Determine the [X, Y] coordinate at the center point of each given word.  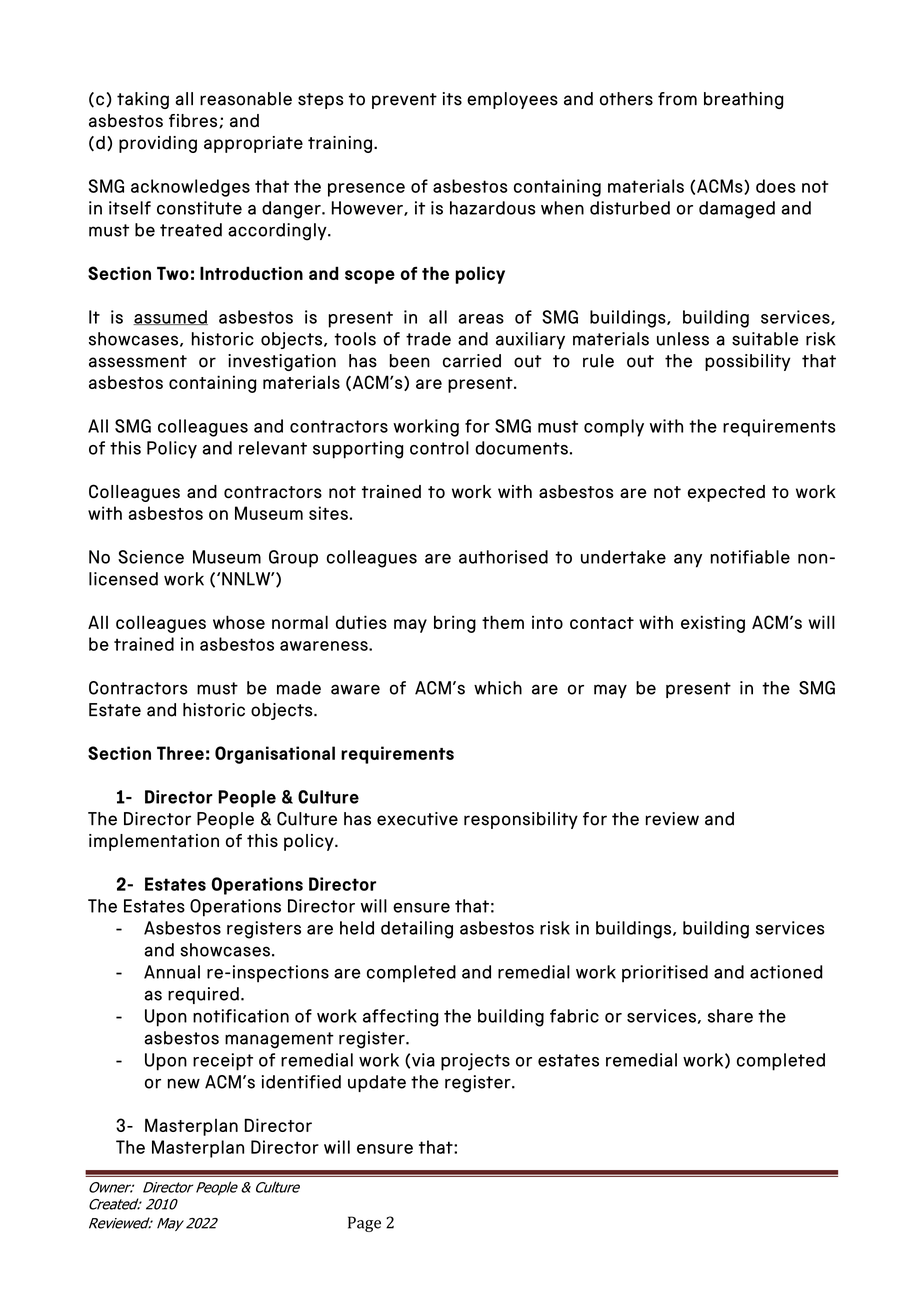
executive [417, 819]
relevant [273, 448]
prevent [404, 101]
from [677, 99]
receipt [223, 1062]
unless [683, 339]
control [439, 448]
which [498, 688]
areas [481, 319]
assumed [170, 317]
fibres [194, 121]
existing [713, 624]
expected [726, 493]
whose [239, 622]
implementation [154, 842]
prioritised [665, 974]
